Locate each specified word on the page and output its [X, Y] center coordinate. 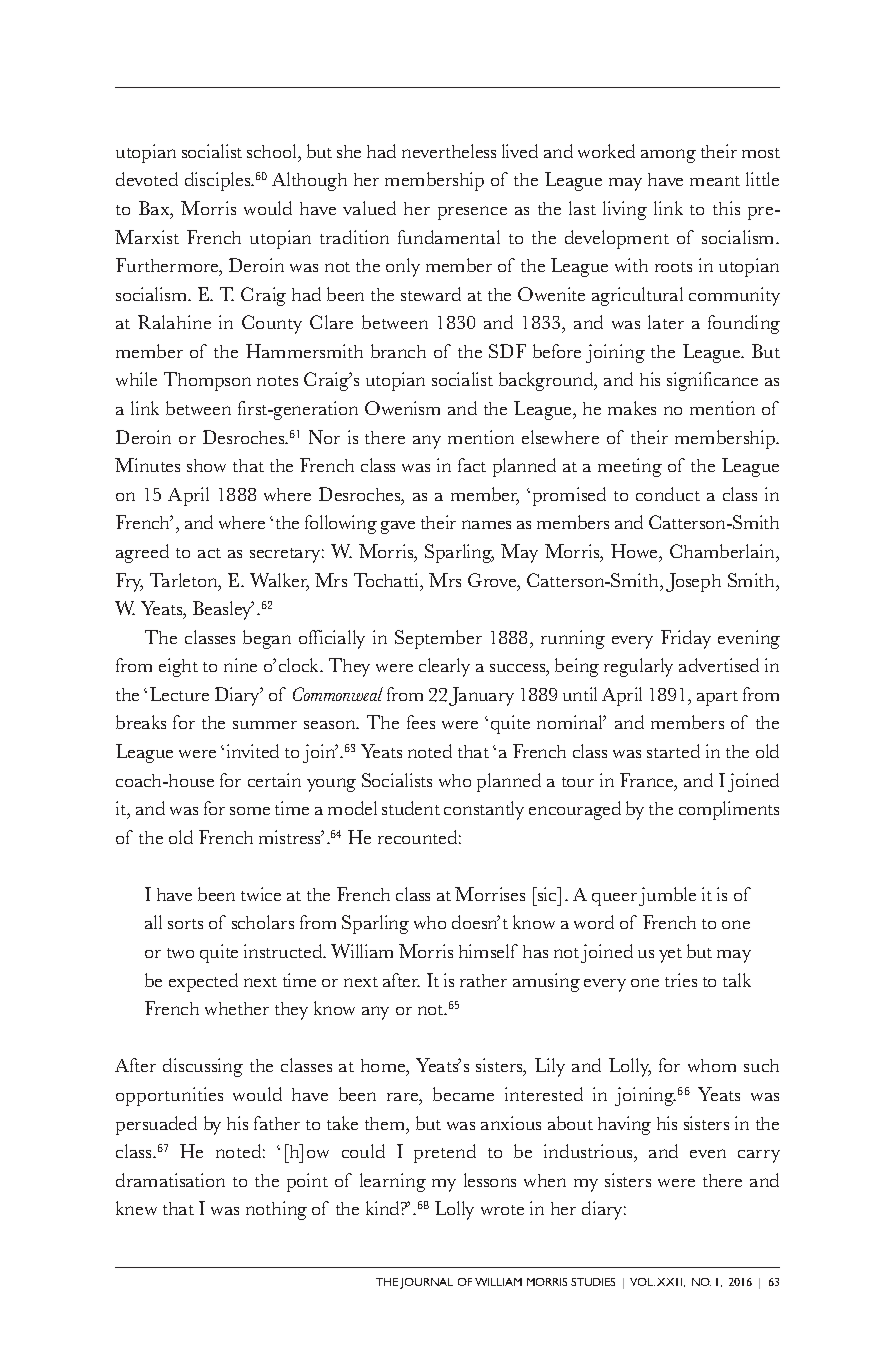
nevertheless [449, 151]
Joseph [693, 582]
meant [715, 181]
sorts [185, 924]
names [486, 524]
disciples [219, 181]
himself [488, 951]
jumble [667, 896]
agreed [142, 553]
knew [136, 1208]
